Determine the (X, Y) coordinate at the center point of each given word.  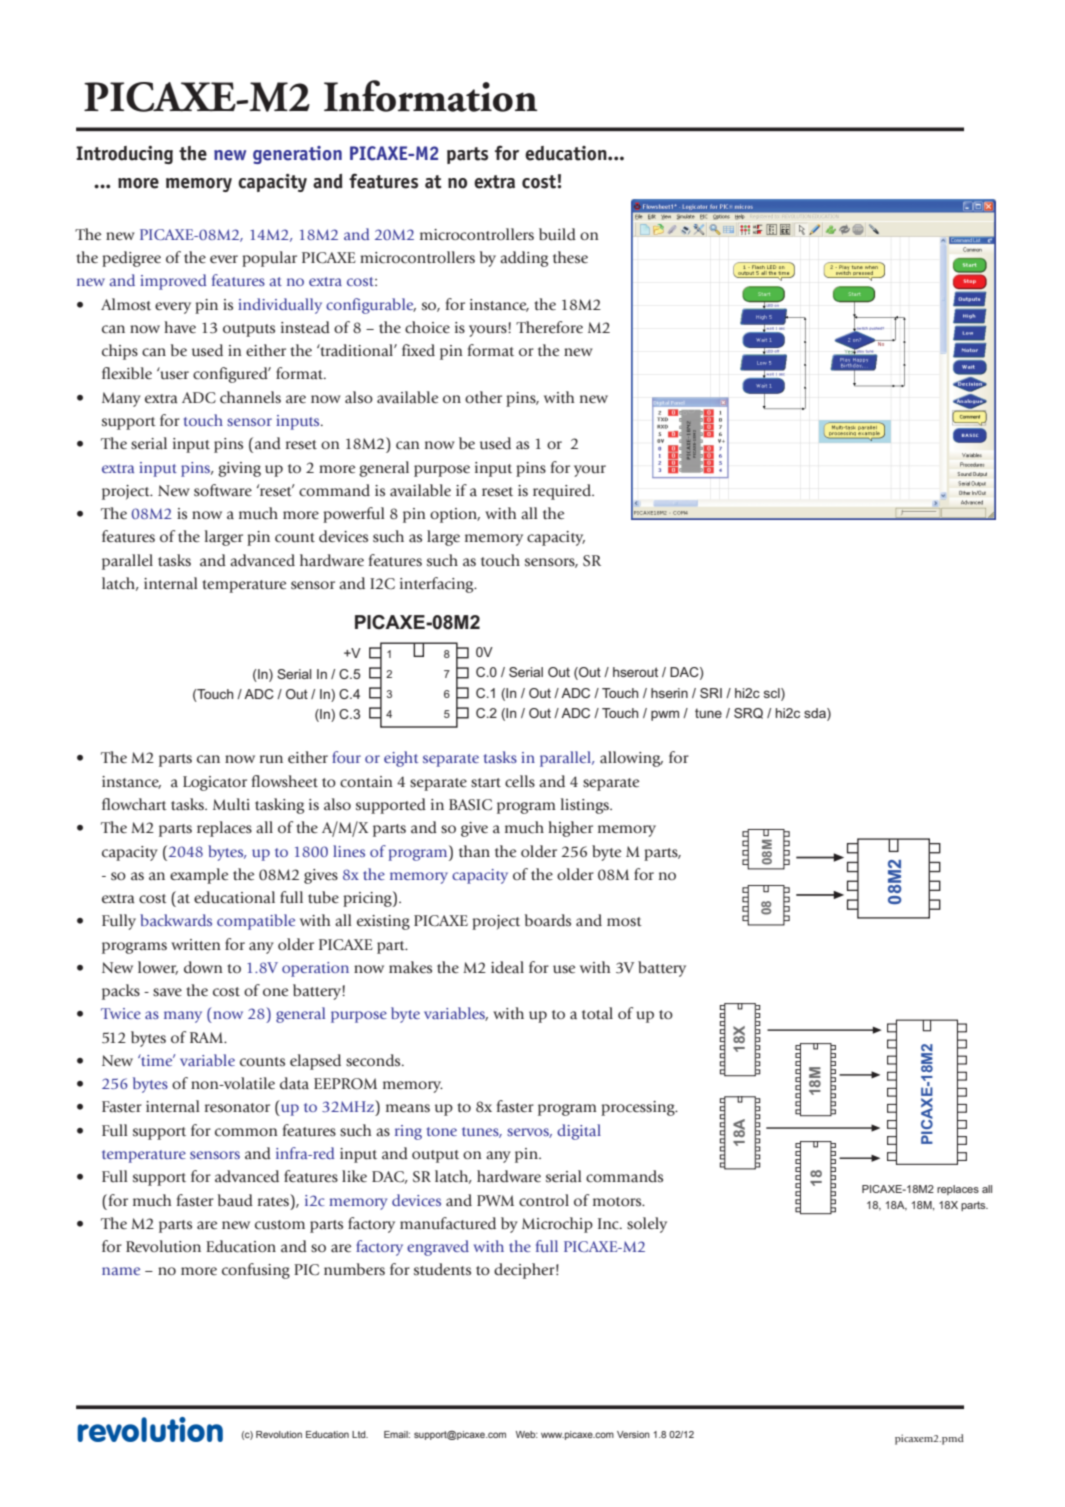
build (557, 234)
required (563, 492)
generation (297, 155)
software (223, 490)
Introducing (124, 155)
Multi (231, 804)
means (408, 1108)
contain (366, 782)
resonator (237, 1108)
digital (579, 1132)
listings (586, 806)
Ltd (360, 1434)
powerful (354, 515)
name (121, 1271)
